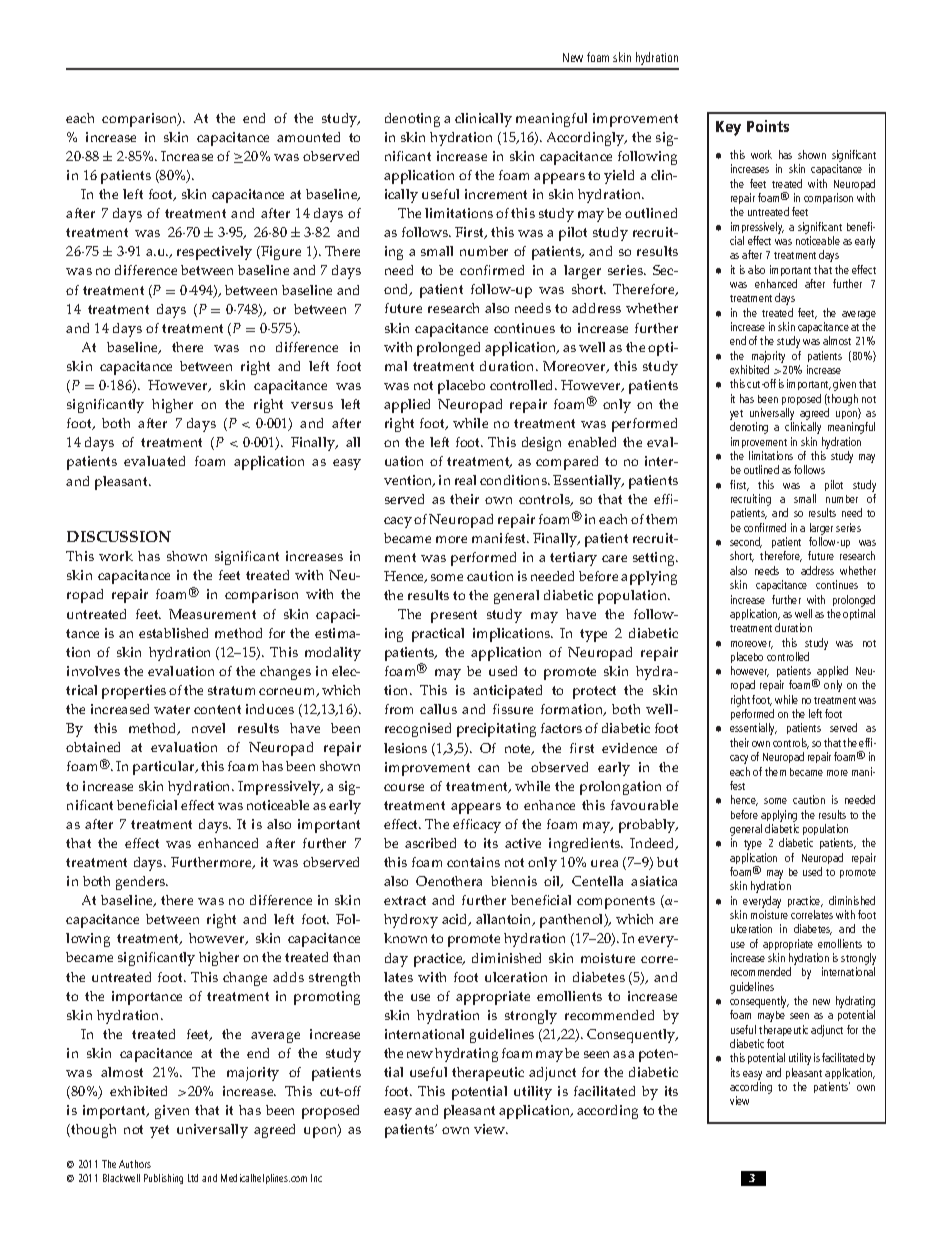  What do you see at coordinates (142, 883) in the screenshot?
I see `genders` at bounding box center [142, 883].
